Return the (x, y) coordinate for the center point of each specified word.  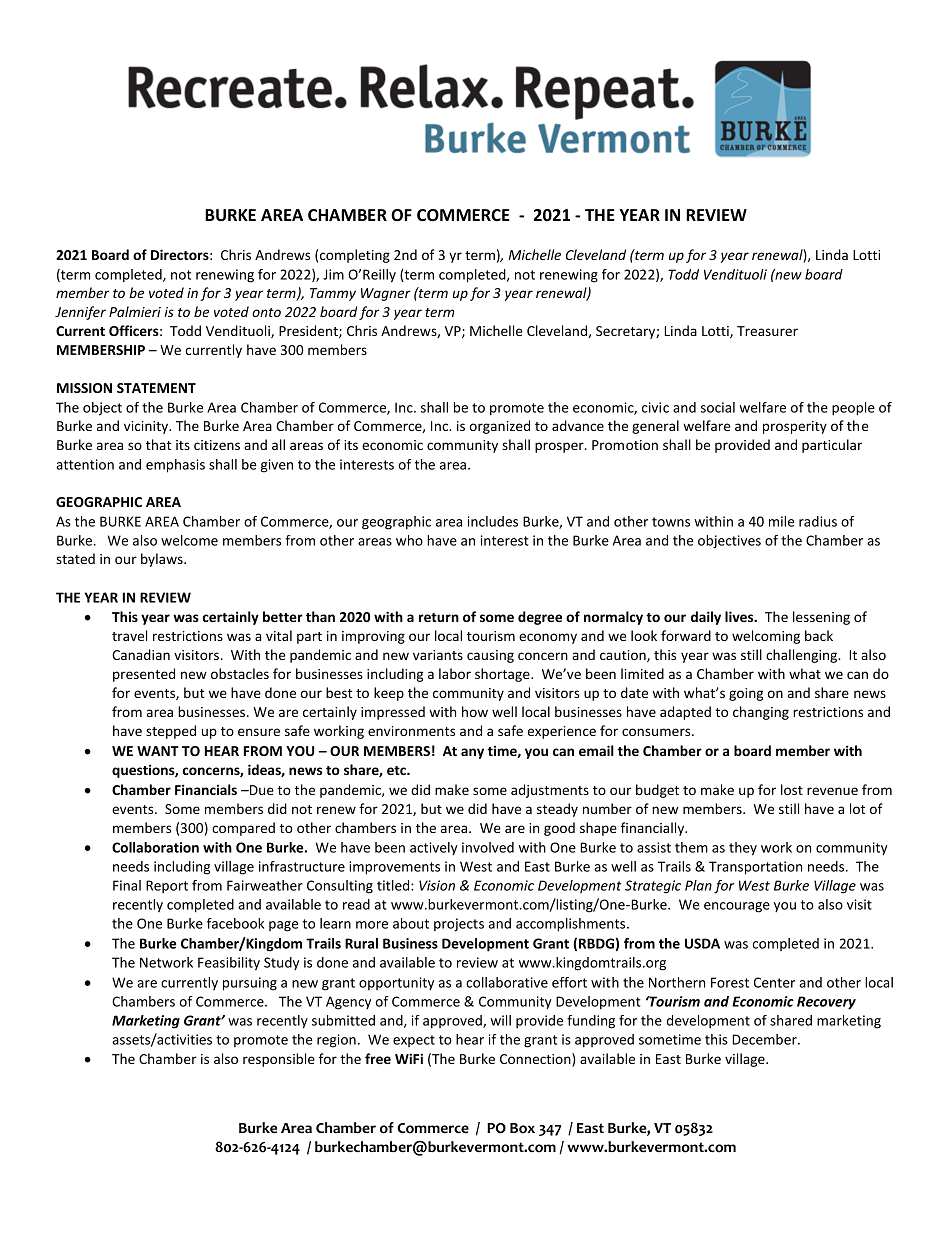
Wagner (386, 294)
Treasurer (767, 331)
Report (167, 886)
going (746, 694)
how (475, 711)
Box (522, 1128)
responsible (279, 1060)
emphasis (175, 466)
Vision (437, 885)
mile (782, 521)
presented (144, 675)
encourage (737, 907)
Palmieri (135, 311)
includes (493, 521)
